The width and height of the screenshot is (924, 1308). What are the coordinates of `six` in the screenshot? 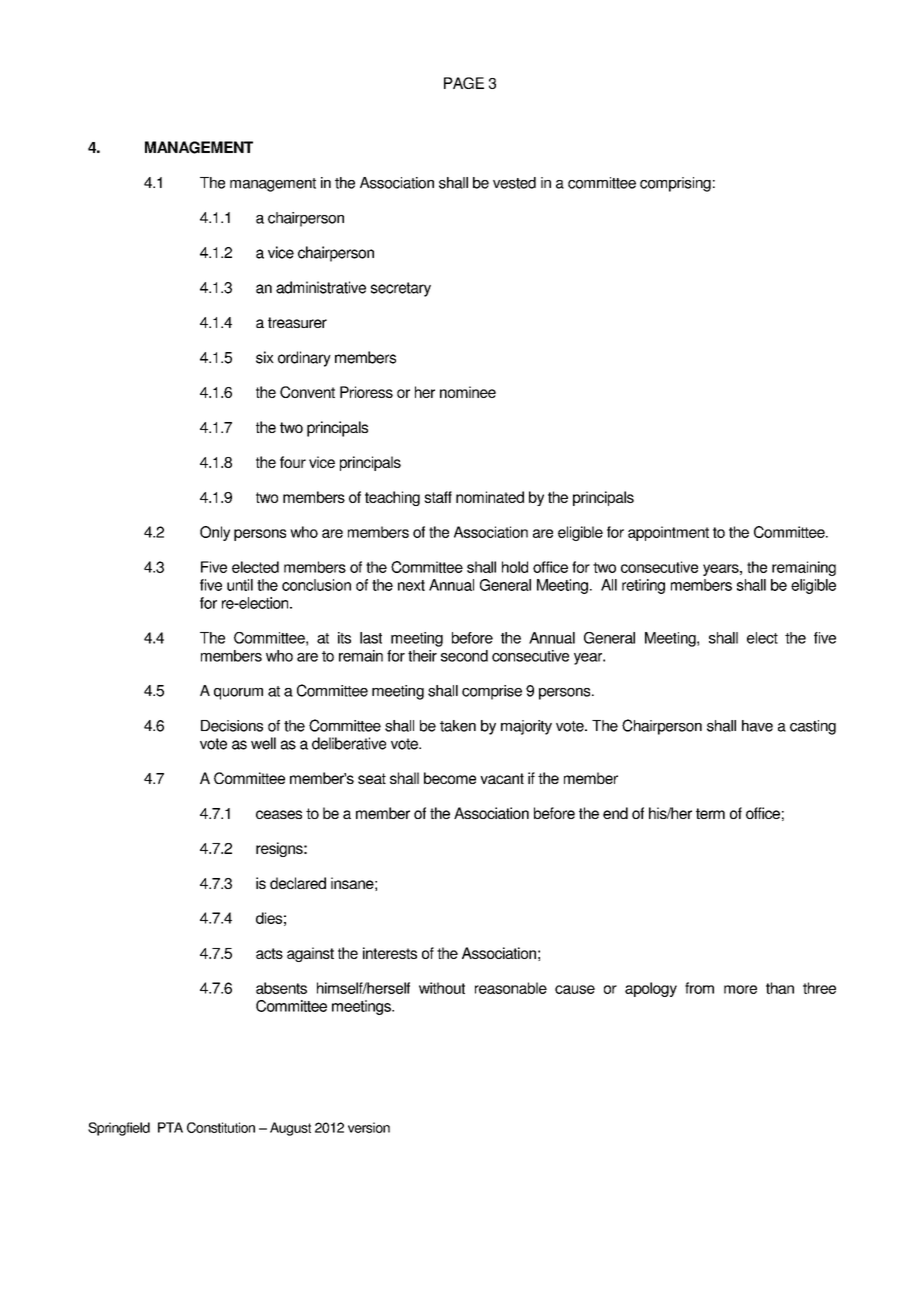 It's located at (265, 357).
